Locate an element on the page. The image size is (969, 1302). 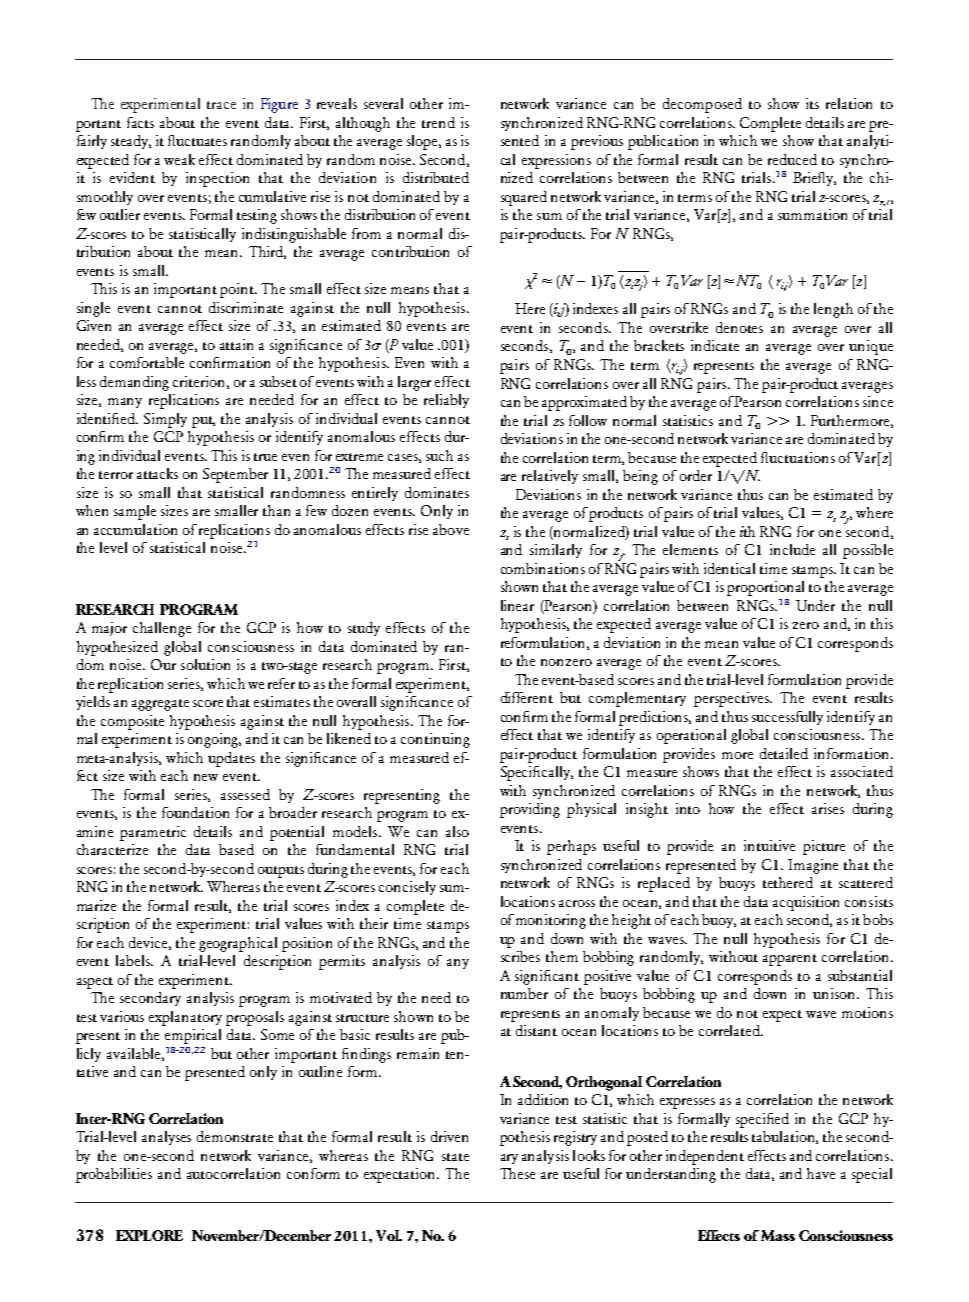
also is located at coordinates (457, 831).
